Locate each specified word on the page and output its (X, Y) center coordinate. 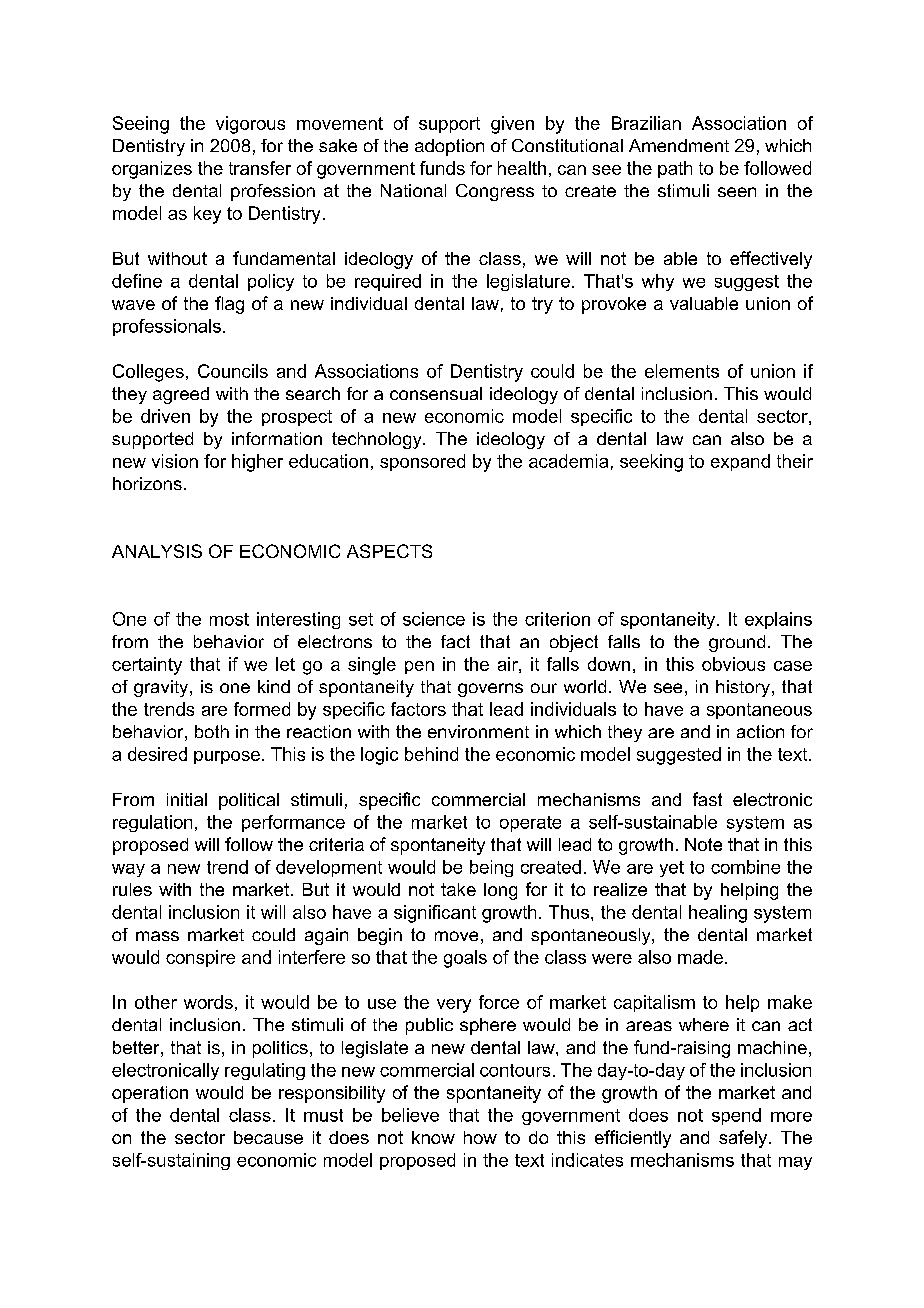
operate (530, 824)
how (480, 1137)
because (268, 1137)
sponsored (422, 462)
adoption (449, 147)
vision (175, 461)
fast (707, 799)
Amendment (679, 145)
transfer (260, 168)
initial (187, 799)
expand (740, 462)
